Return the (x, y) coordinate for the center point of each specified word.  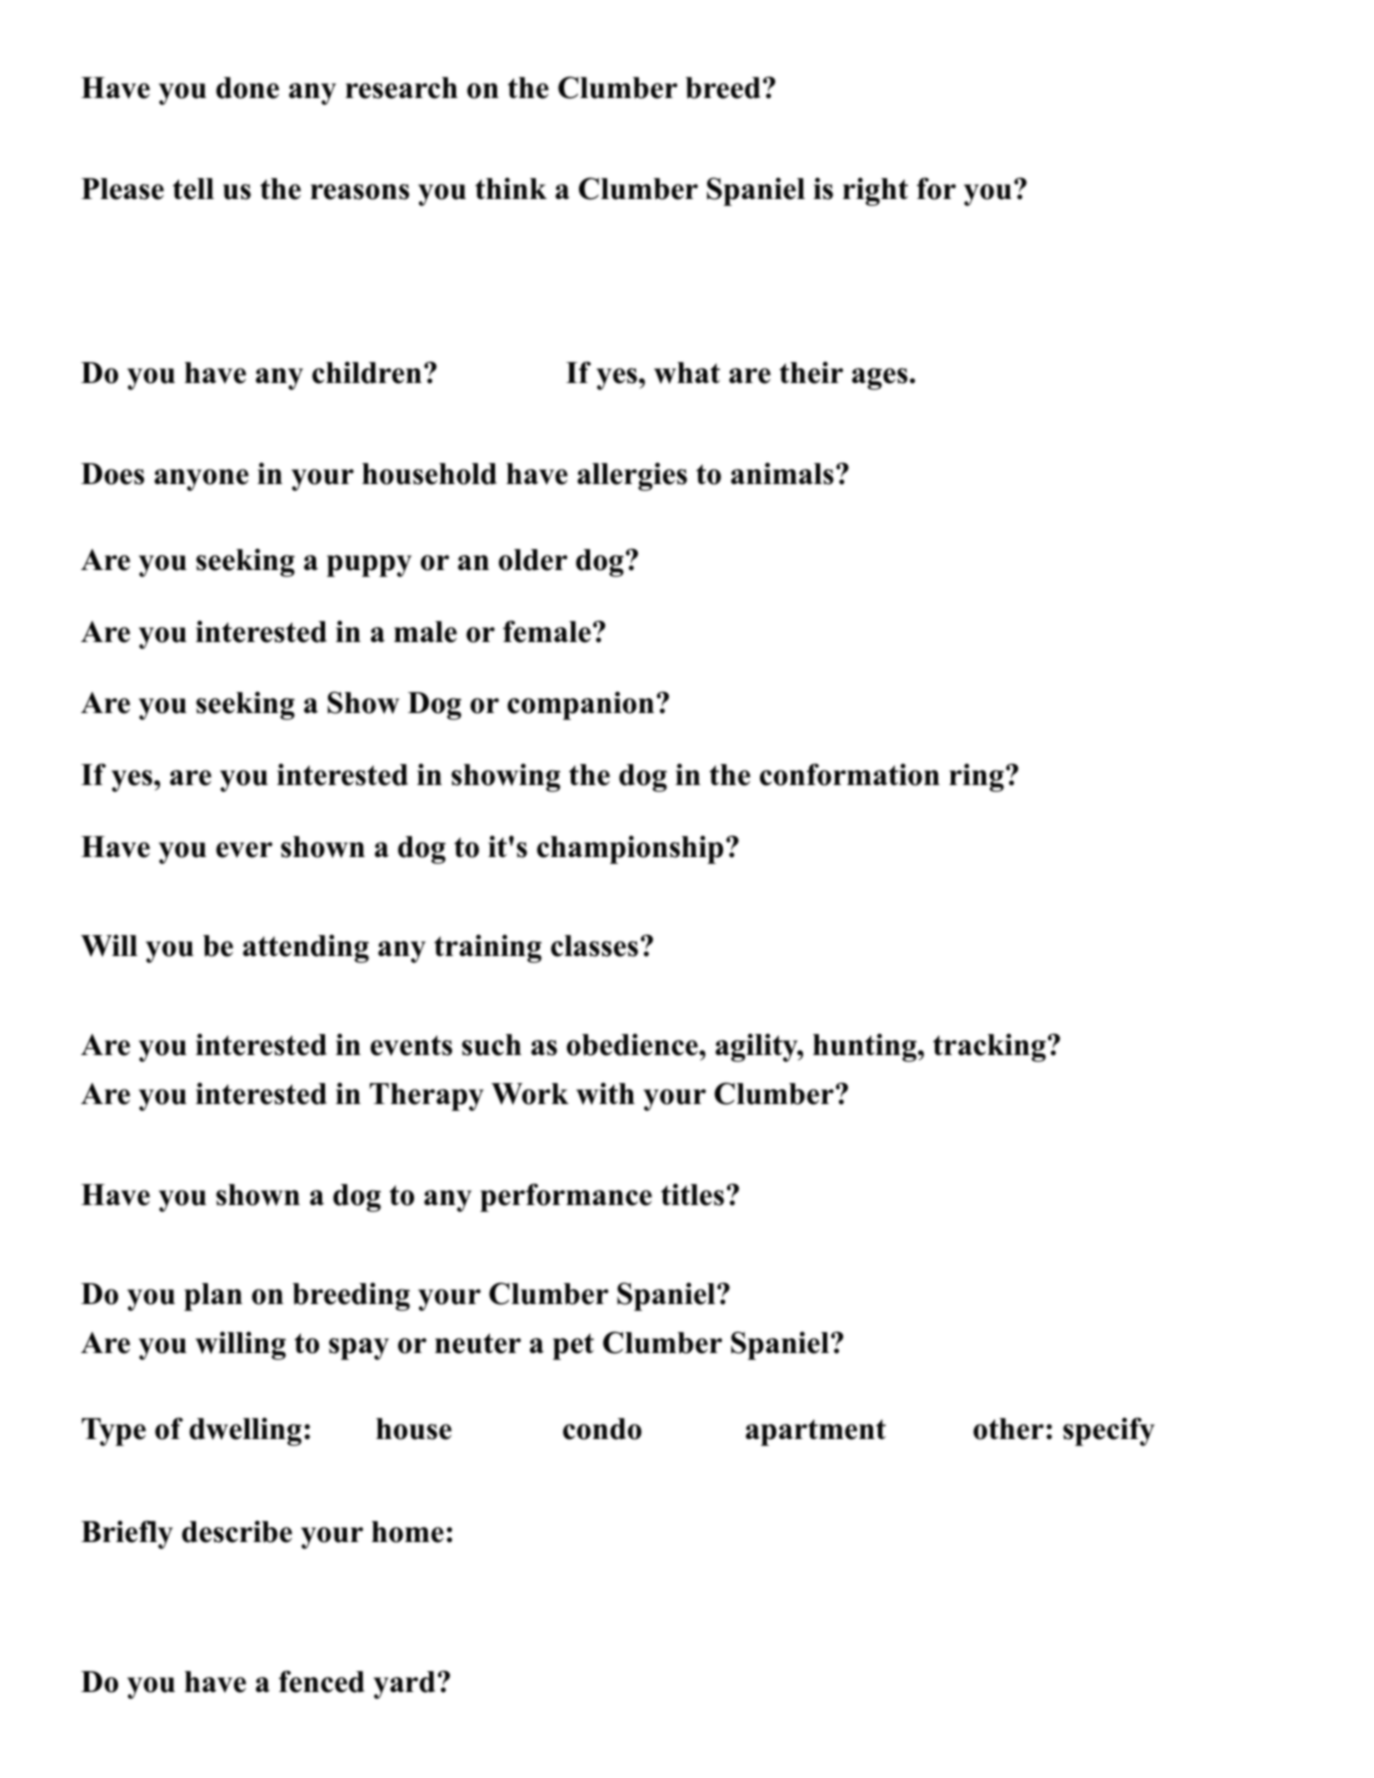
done (247, 88)
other (1008, 1429)
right (875, 191)
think (511, 188)
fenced (321, 1681)
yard (404, 1685)
